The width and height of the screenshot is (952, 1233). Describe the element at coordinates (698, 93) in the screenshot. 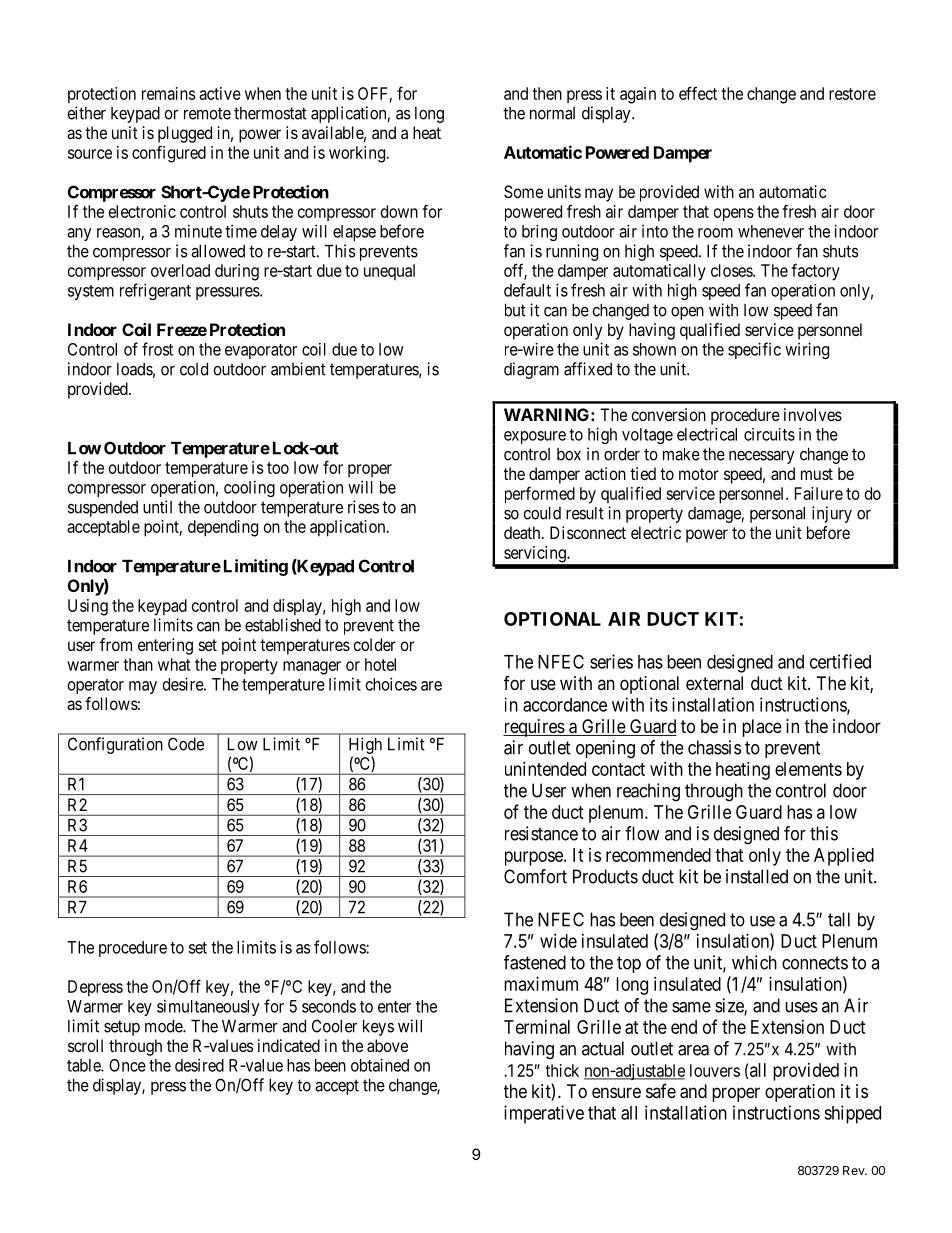

I see `effect` at that location.
